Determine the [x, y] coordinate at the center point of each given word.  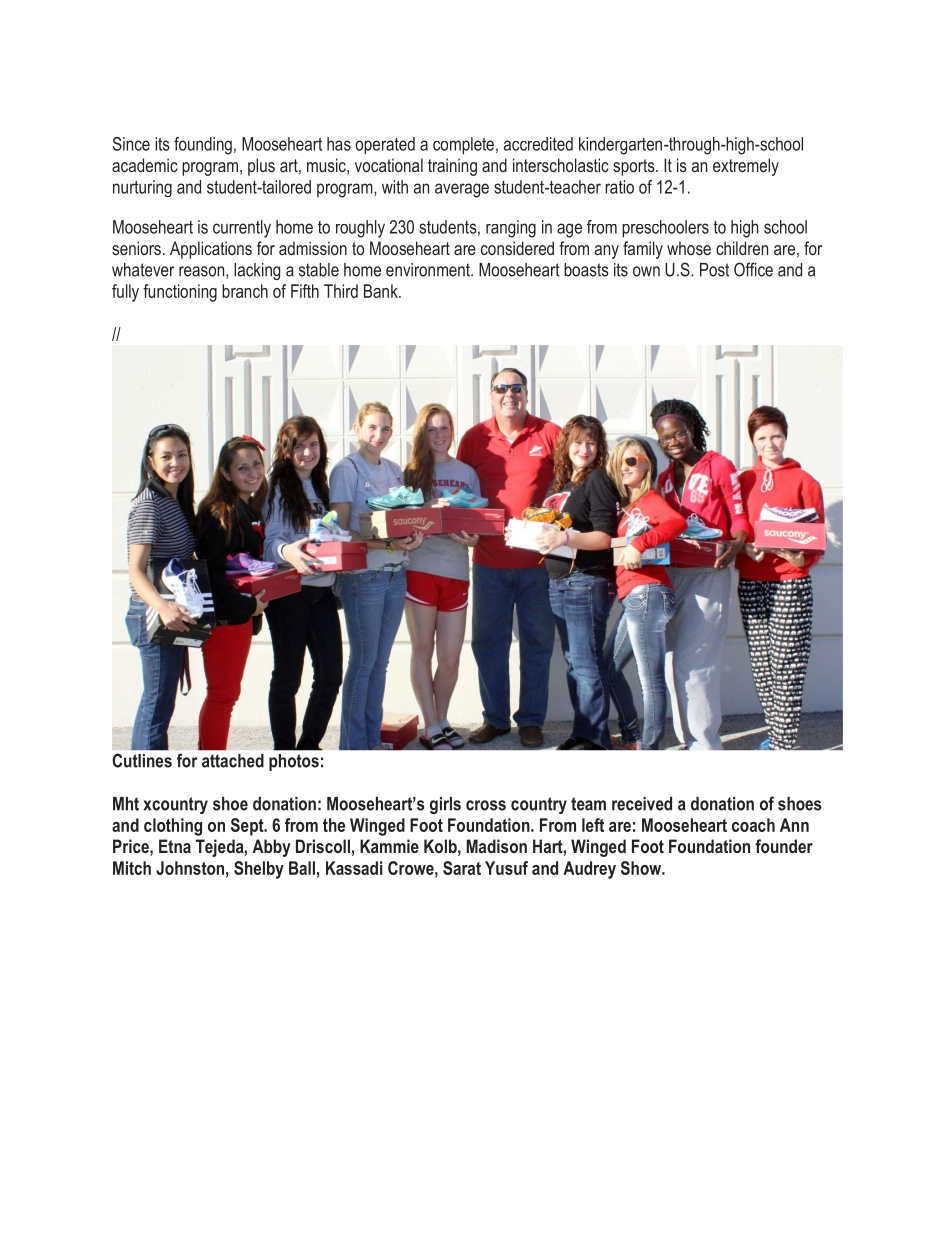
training [452, 167]
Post [714, 270]
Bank [382, 291]
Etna [175, 846]
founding [203, 146]
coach [753, 825]
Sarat [462, 868]
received [642, 804]
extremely [746, 167]
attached [233, 761]
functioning [180, 293]
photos [294, 762]
